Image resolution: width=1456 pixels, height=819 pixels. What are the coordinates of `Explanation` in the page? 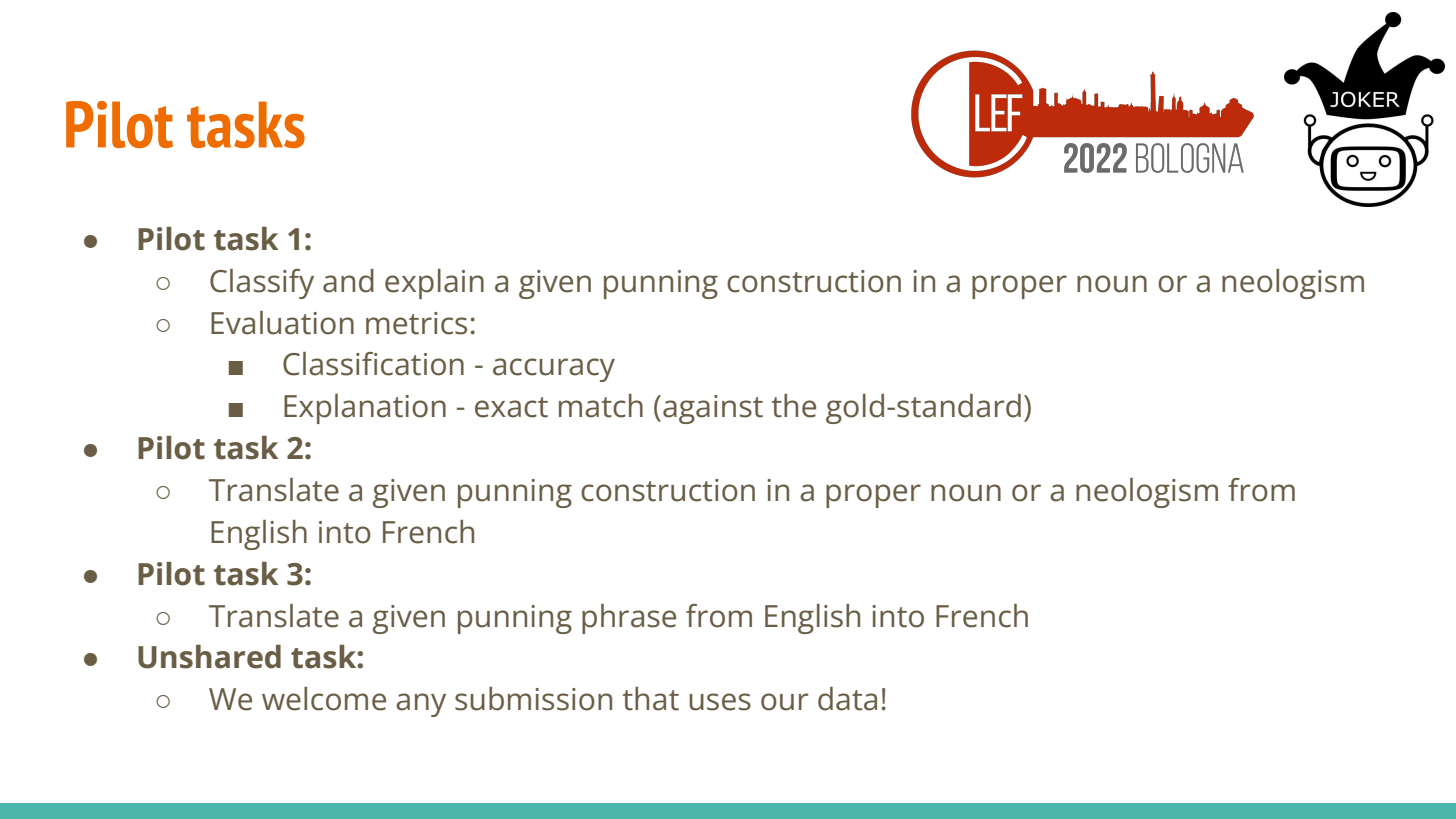 It's located at (365, 409).
